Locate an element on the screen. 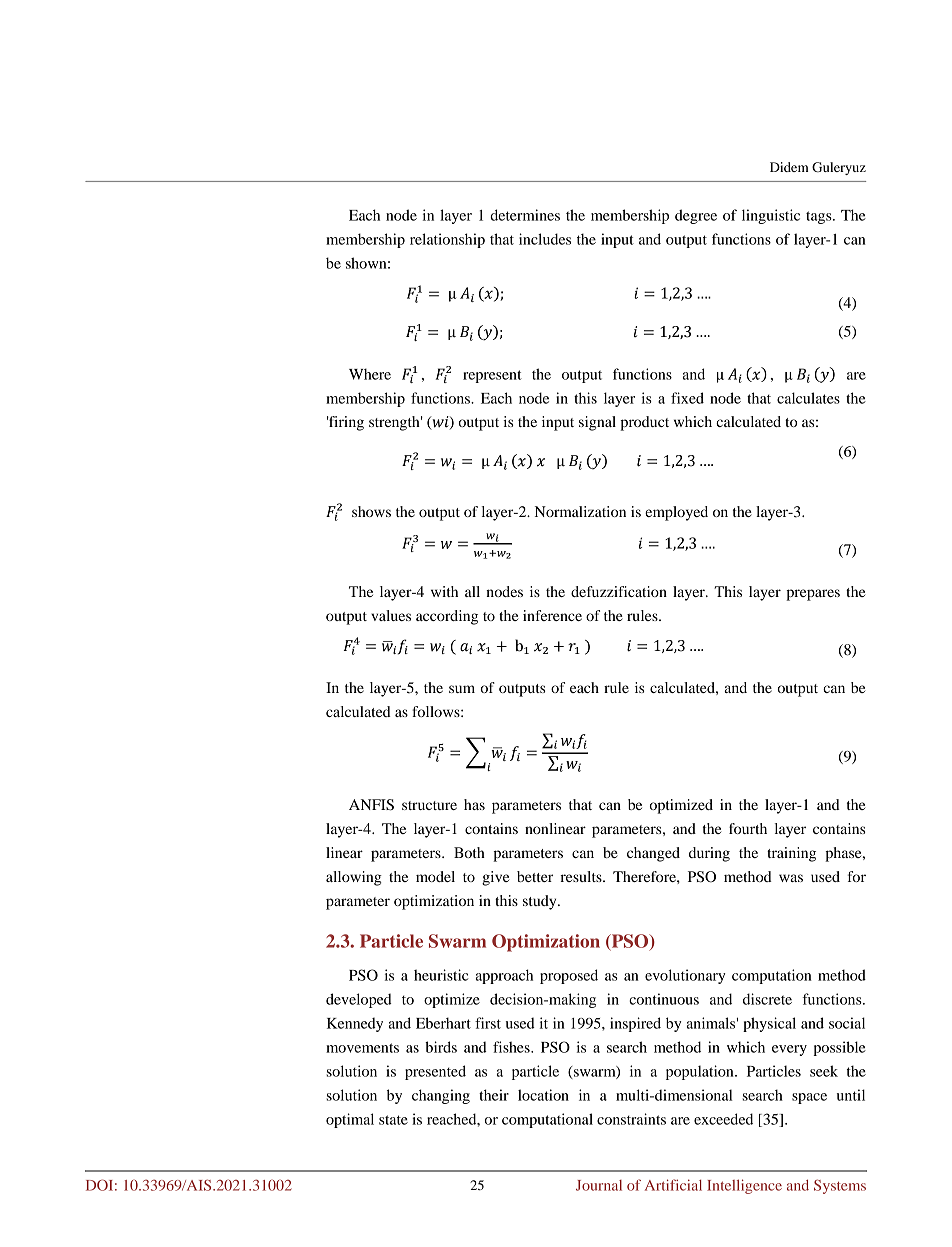  training is located at coordinates (791, 854).
